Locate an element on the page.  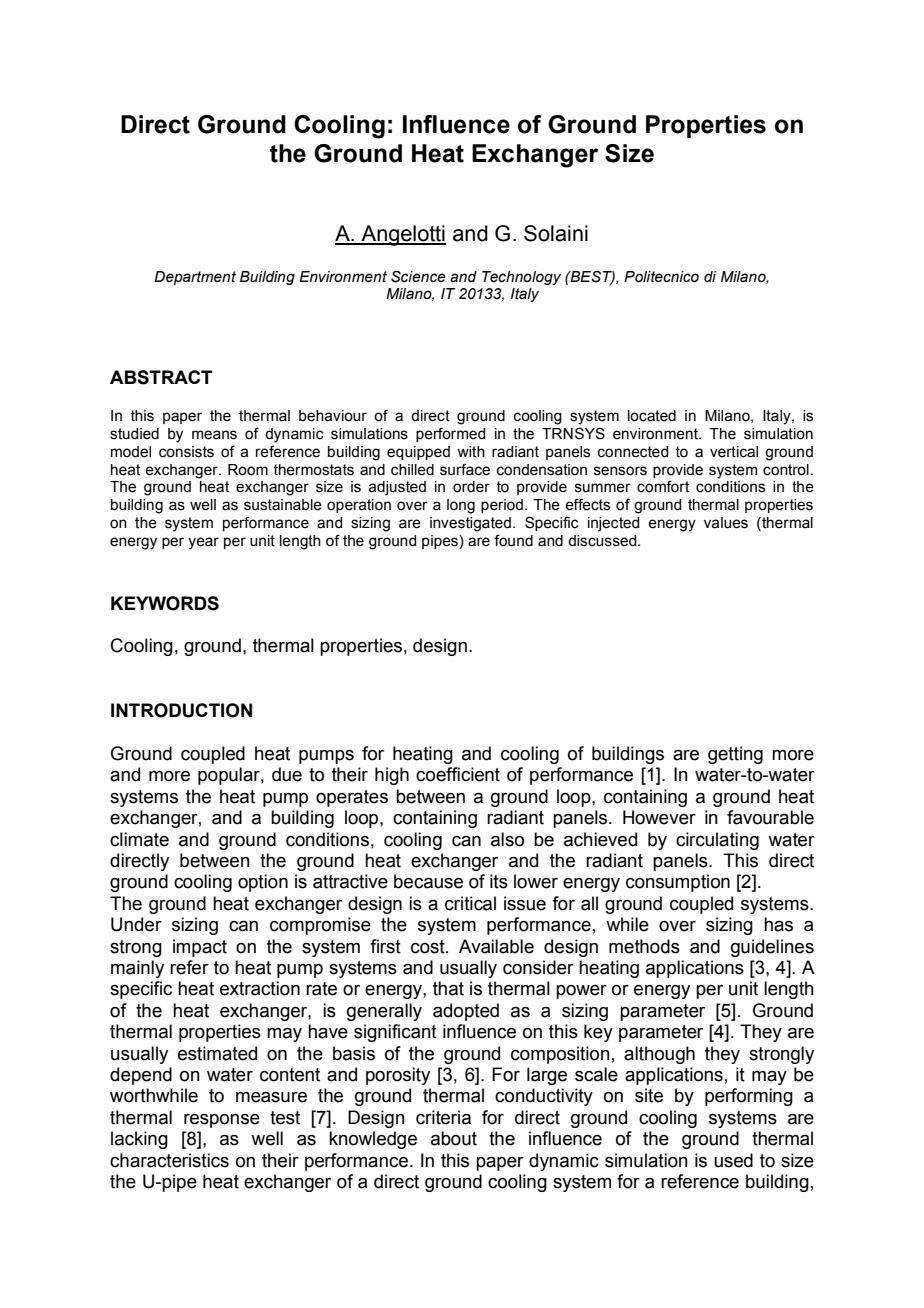
INTRODUCTION is located at coordinates (181, 710).
